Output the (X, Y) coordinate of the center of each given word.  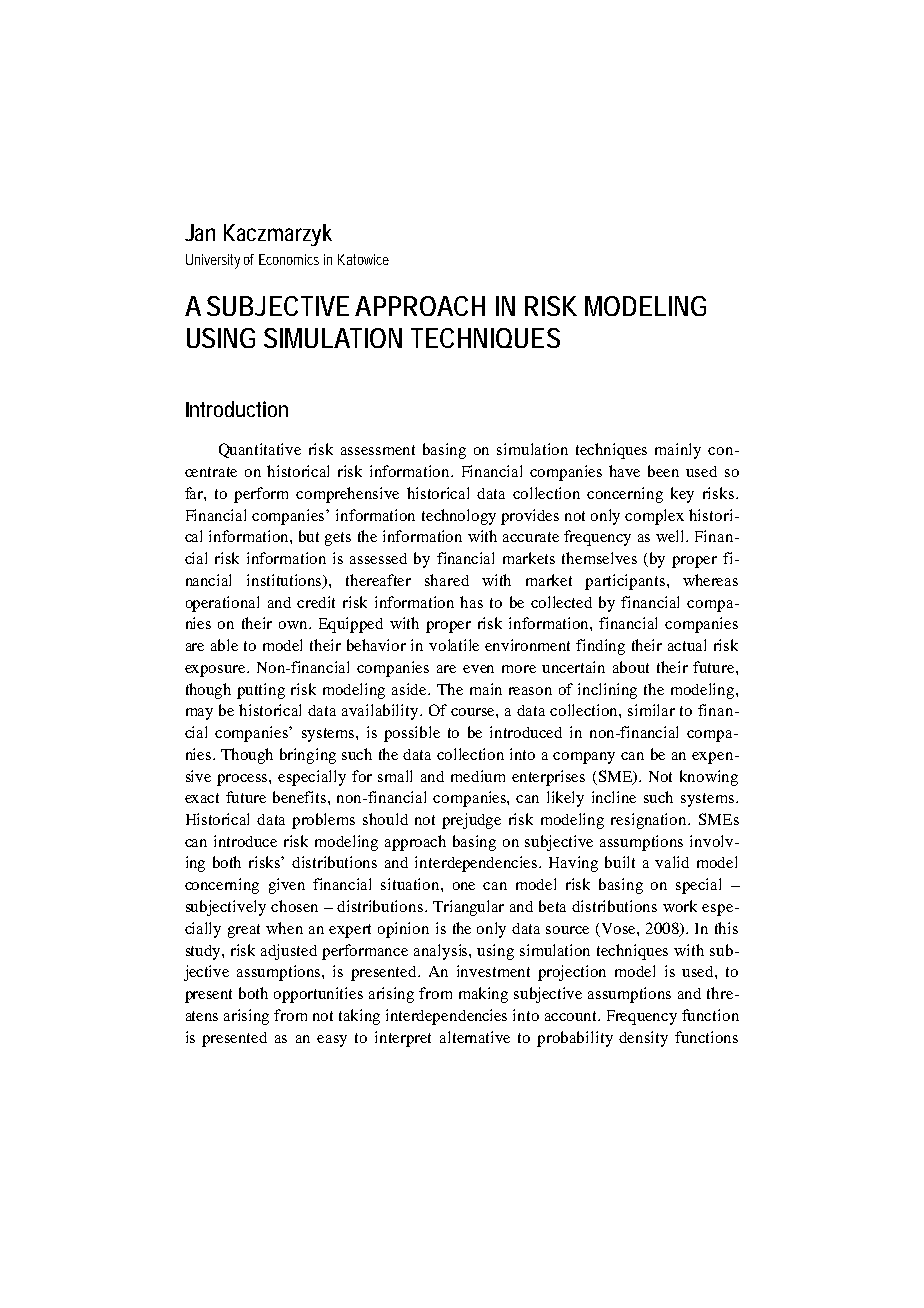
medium (478, 776)
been (663, 471)
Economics (289, 259)
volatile (454, 645)
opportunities (318, 995)
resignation (650, 821)
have (624, 471)
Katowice (363, 259)
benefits (301, 797)
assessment (378, 450)
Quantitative (260, 450)
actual (687, 645)
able (224, 645)
